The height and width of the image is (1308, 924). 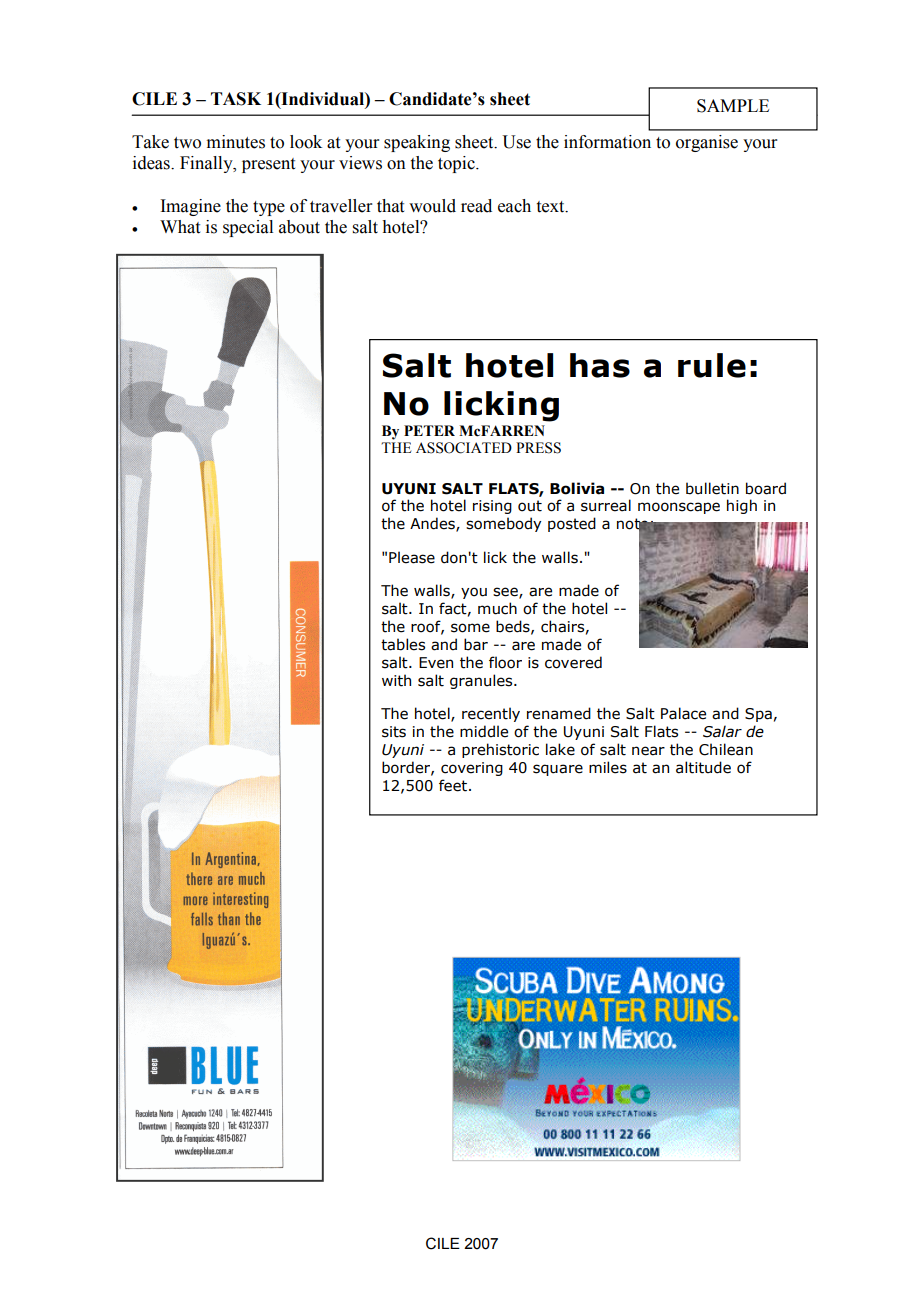 I want to click on speaking, so click(x=417, y=143).
